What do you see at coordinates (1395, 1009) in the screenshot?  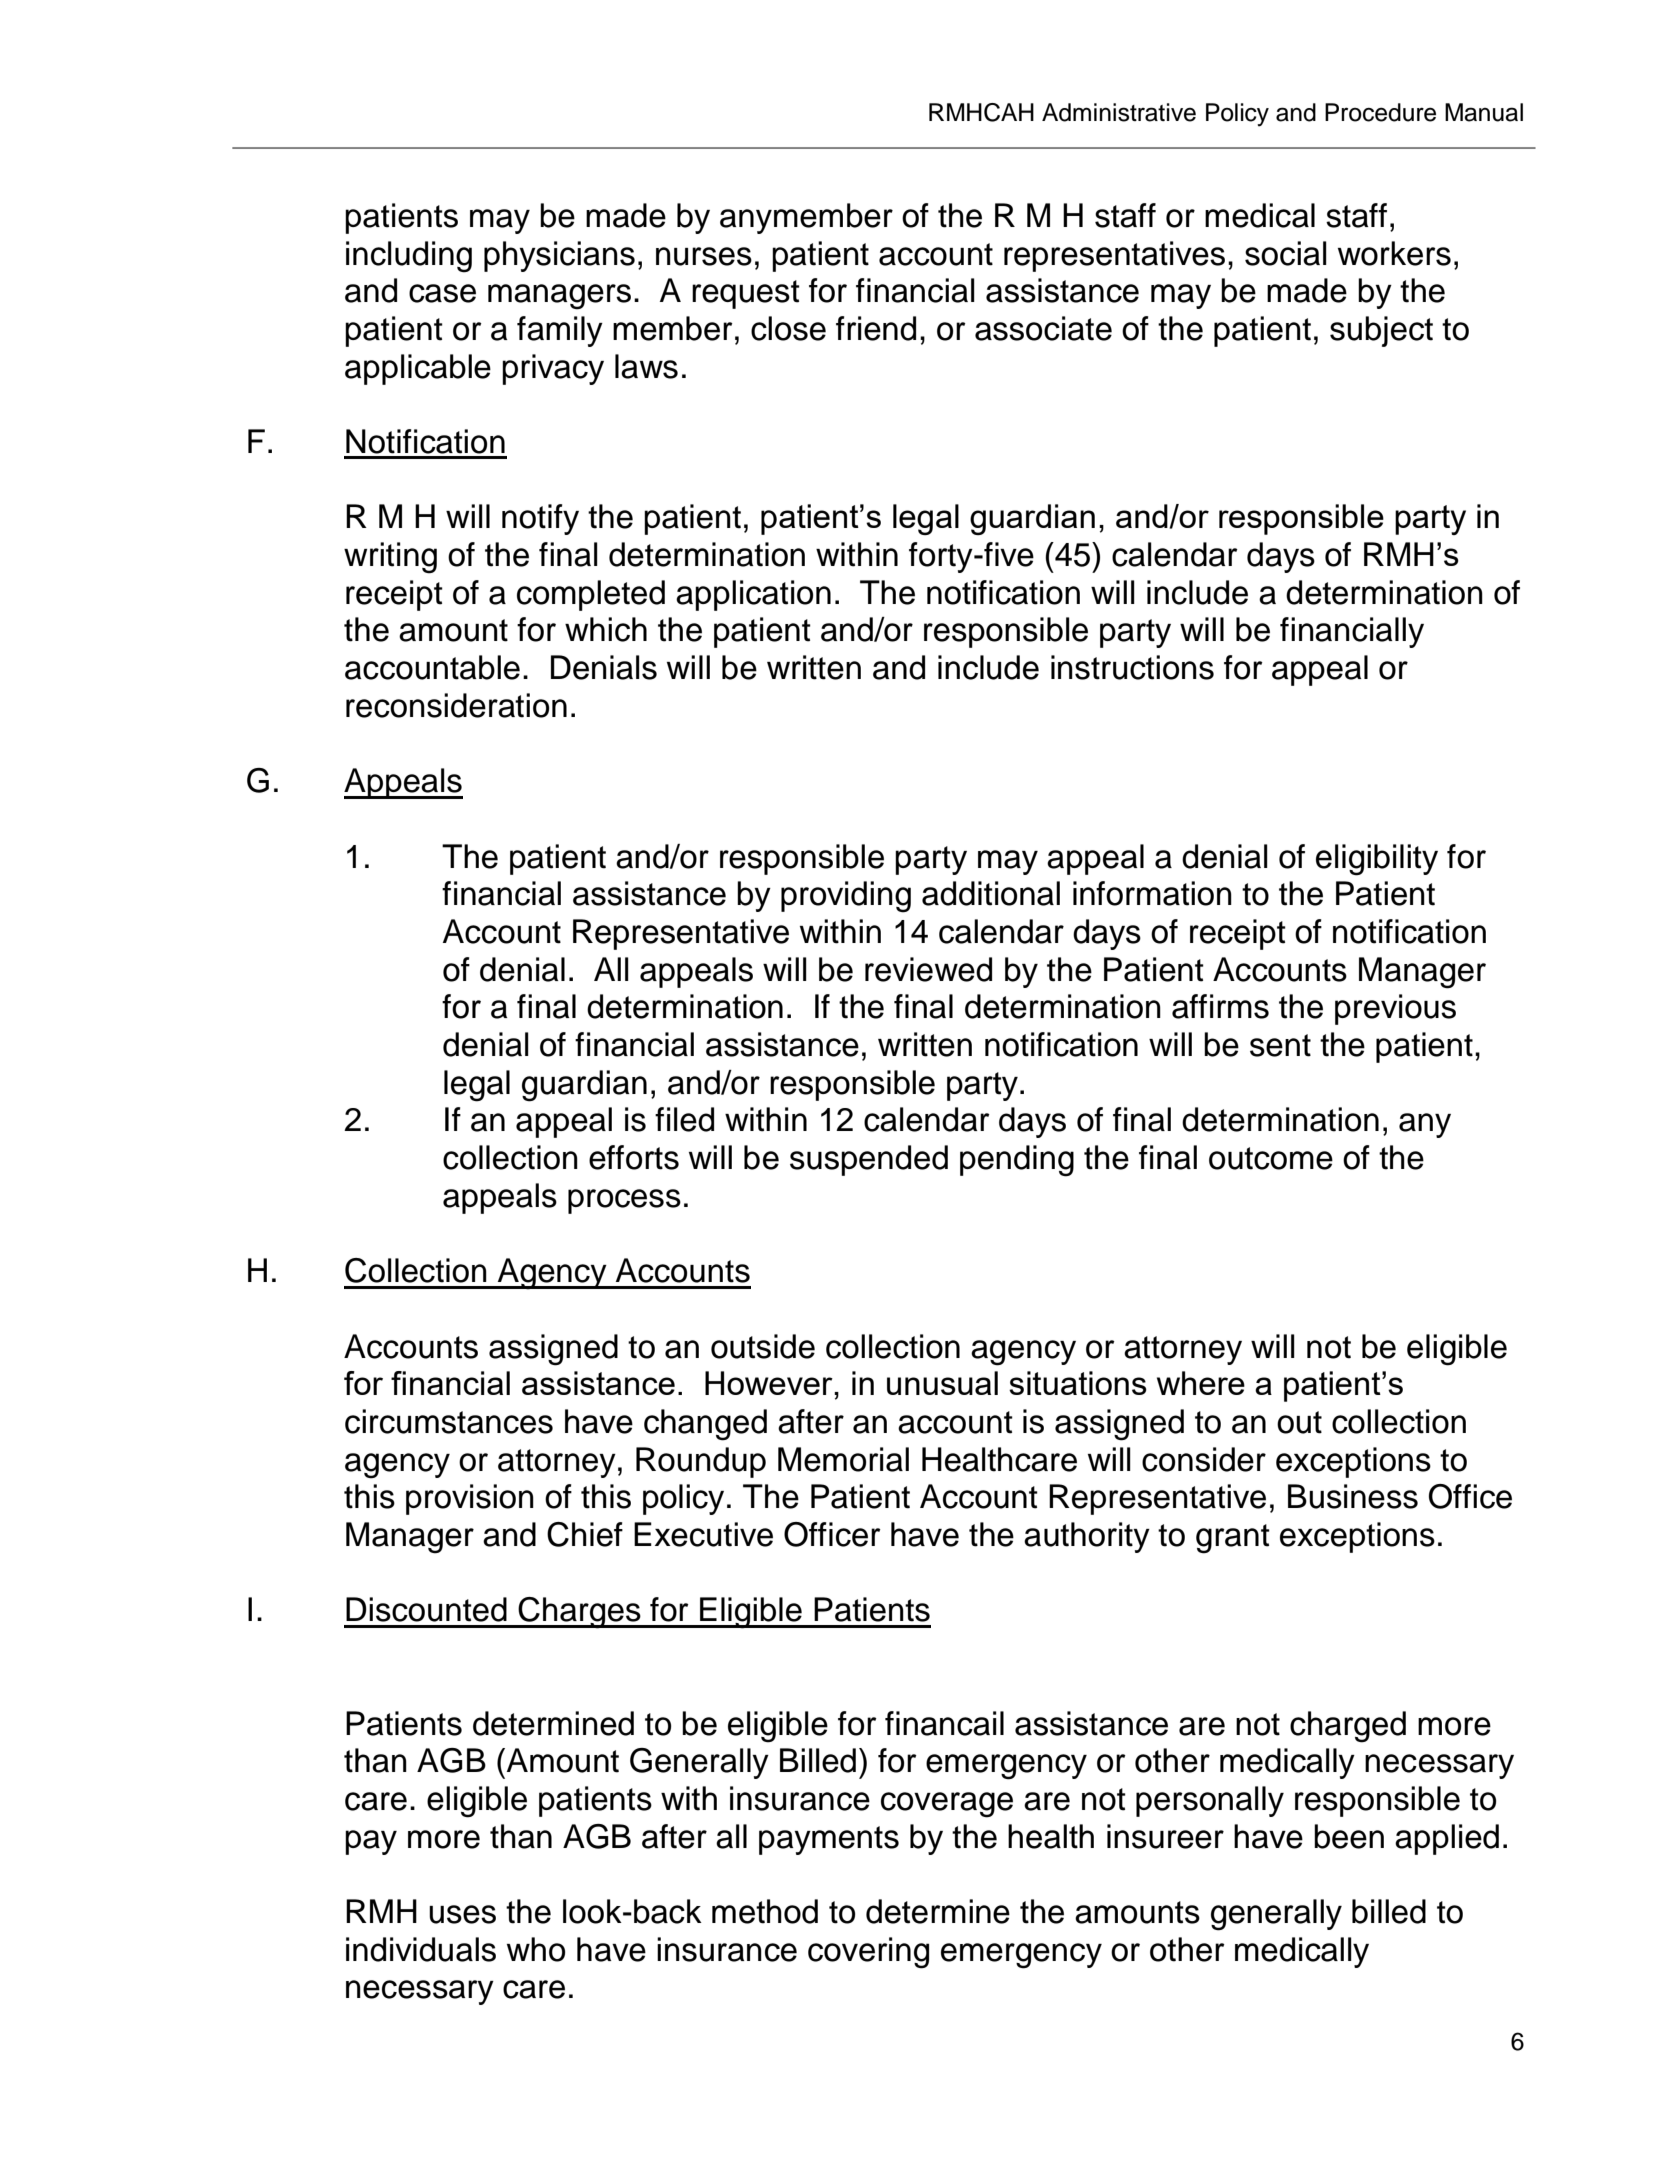 I see `previous` at bounding box center [1395, 1009].
